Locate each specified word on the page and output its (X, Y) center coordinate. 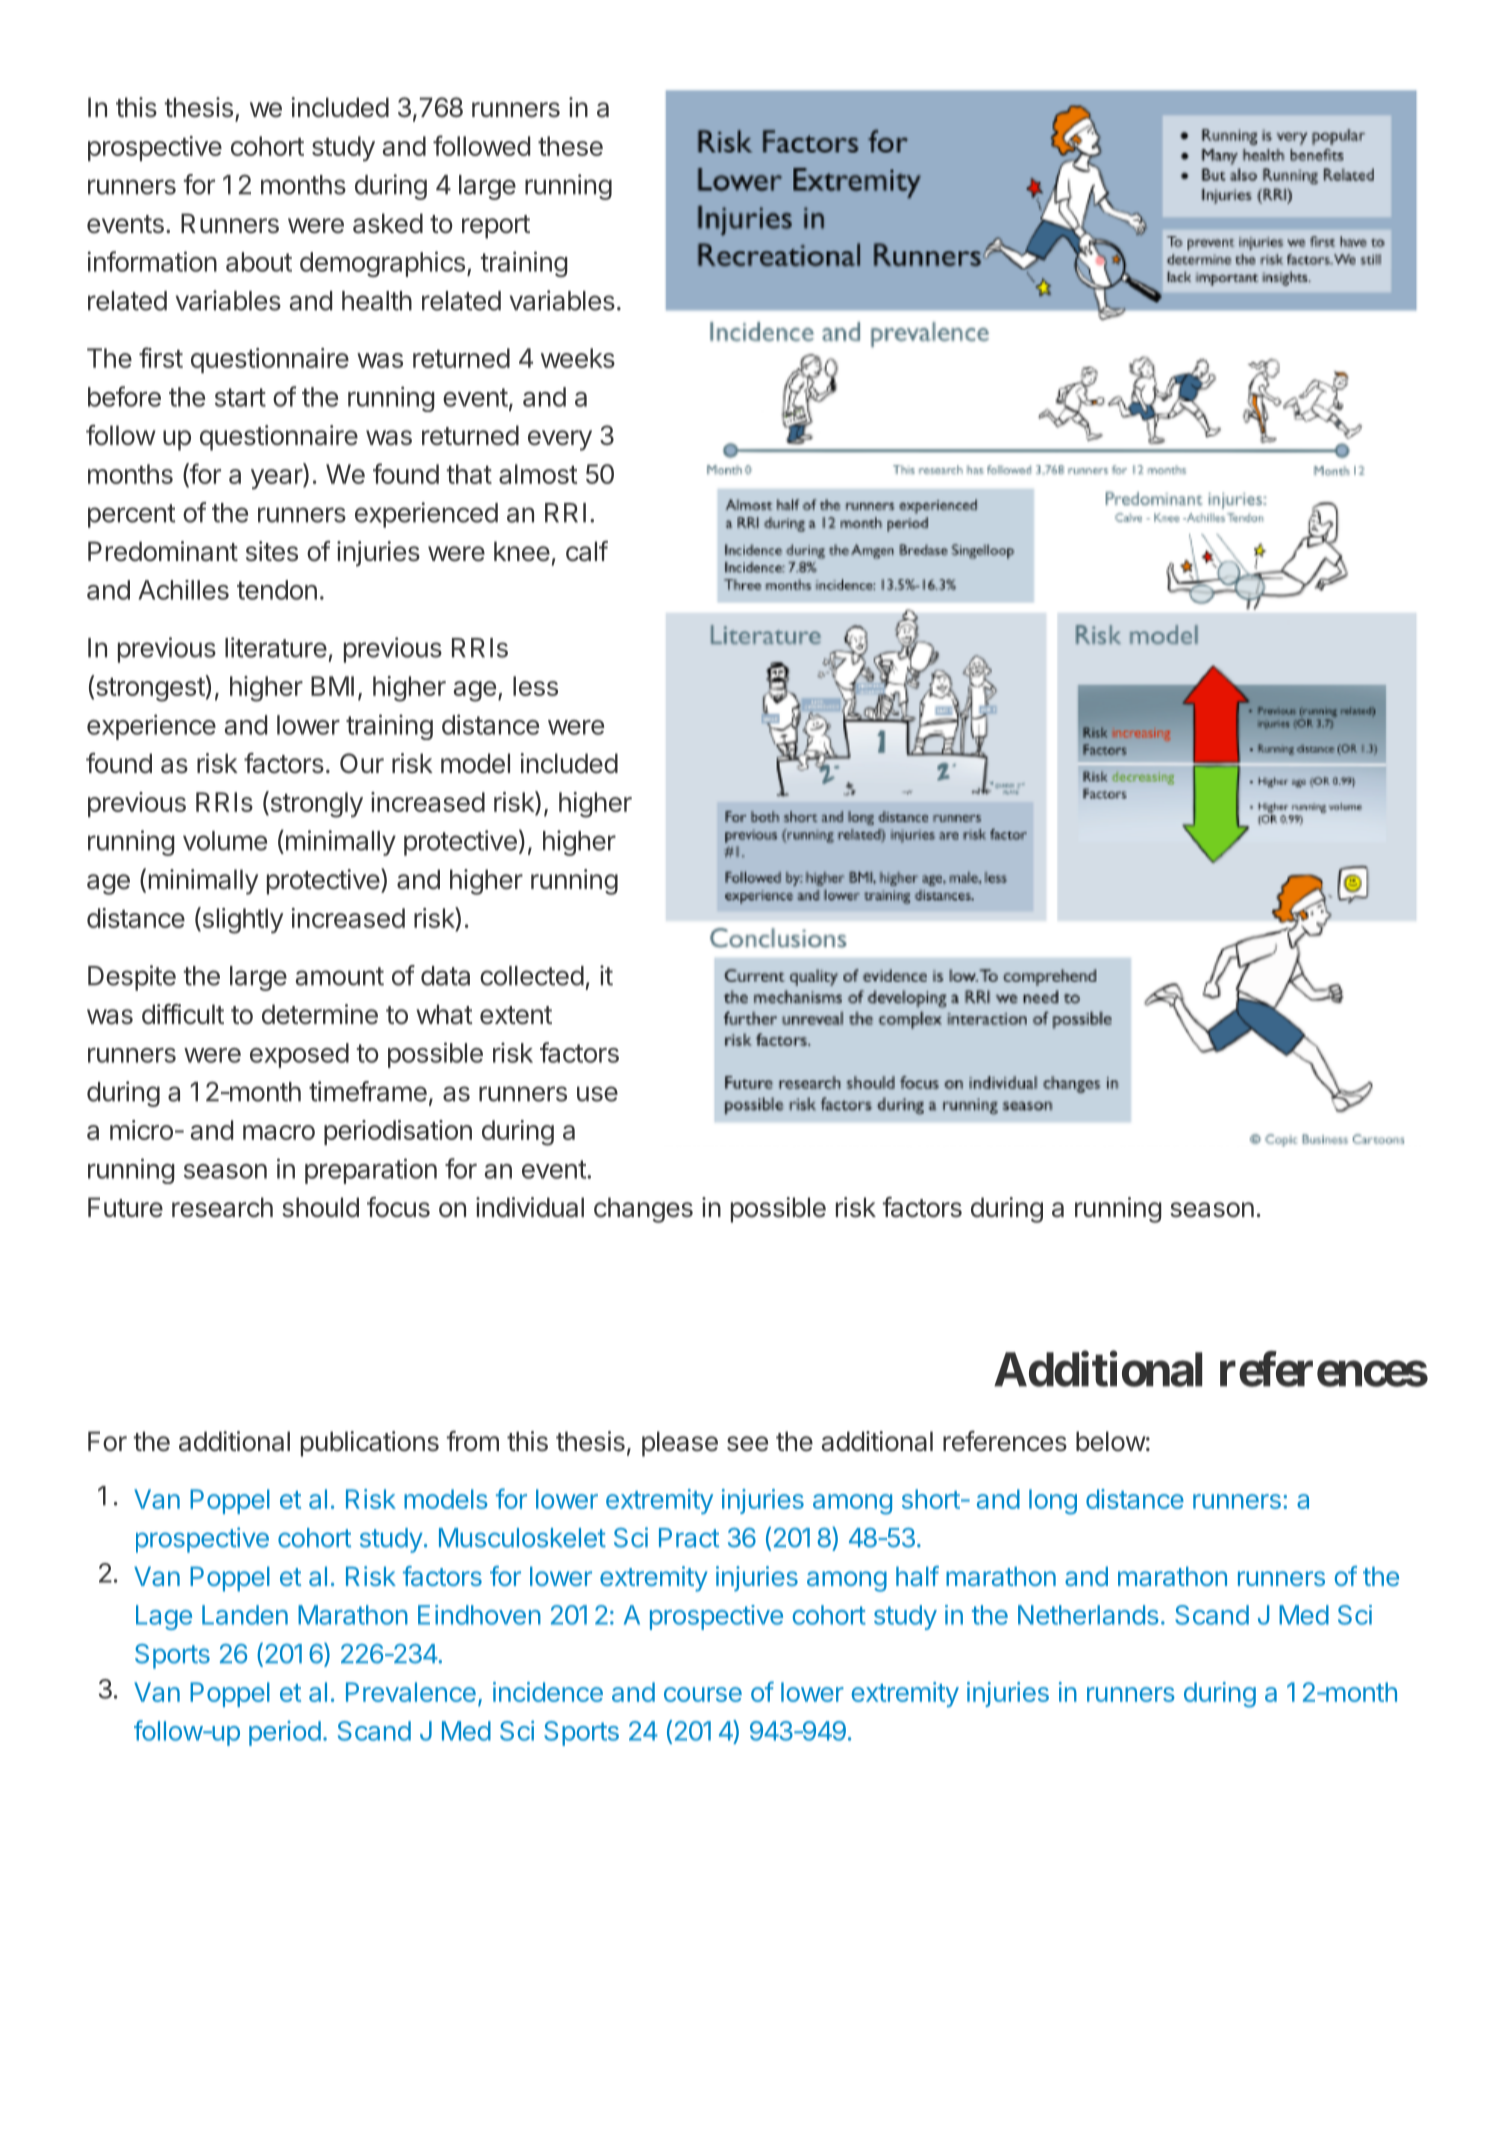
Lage (164, 1617)
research (222, 1207)
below (1111, 1441)
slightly (242, 920)
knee (522, 551)
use (597, 1094)
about (259, 262)
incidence (548, 1692)
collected (532, 976)
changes (643, 1210)
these (570, 146)
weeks (578, 358)
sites (272, 551)
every (560, 440)
